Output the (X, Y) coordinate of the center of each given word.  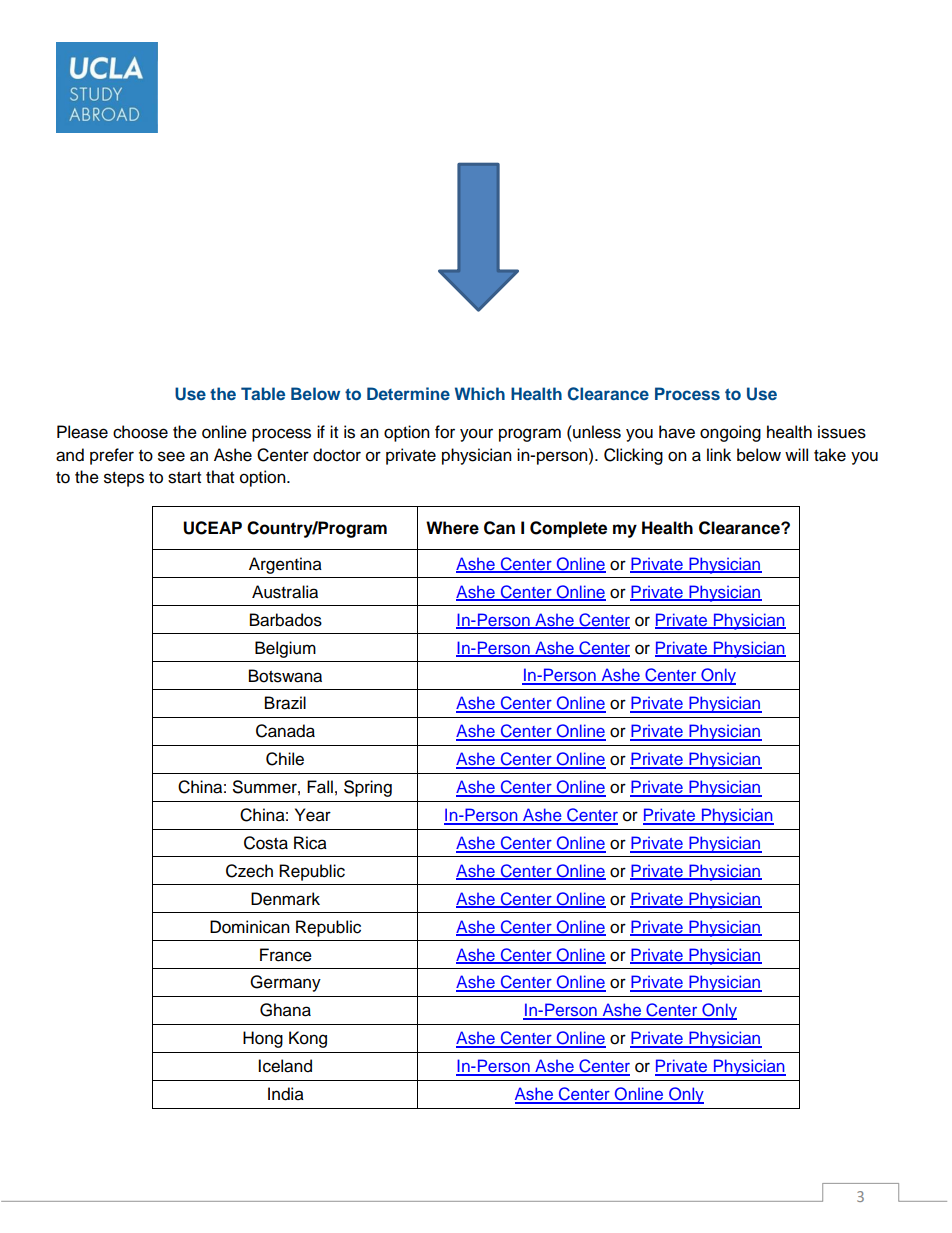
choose (140, 432)
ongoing (730, 433)
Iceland (285, 1066)
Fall (320, 787)
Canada (285, 731)
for (445, 432)
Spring (368, 788)
